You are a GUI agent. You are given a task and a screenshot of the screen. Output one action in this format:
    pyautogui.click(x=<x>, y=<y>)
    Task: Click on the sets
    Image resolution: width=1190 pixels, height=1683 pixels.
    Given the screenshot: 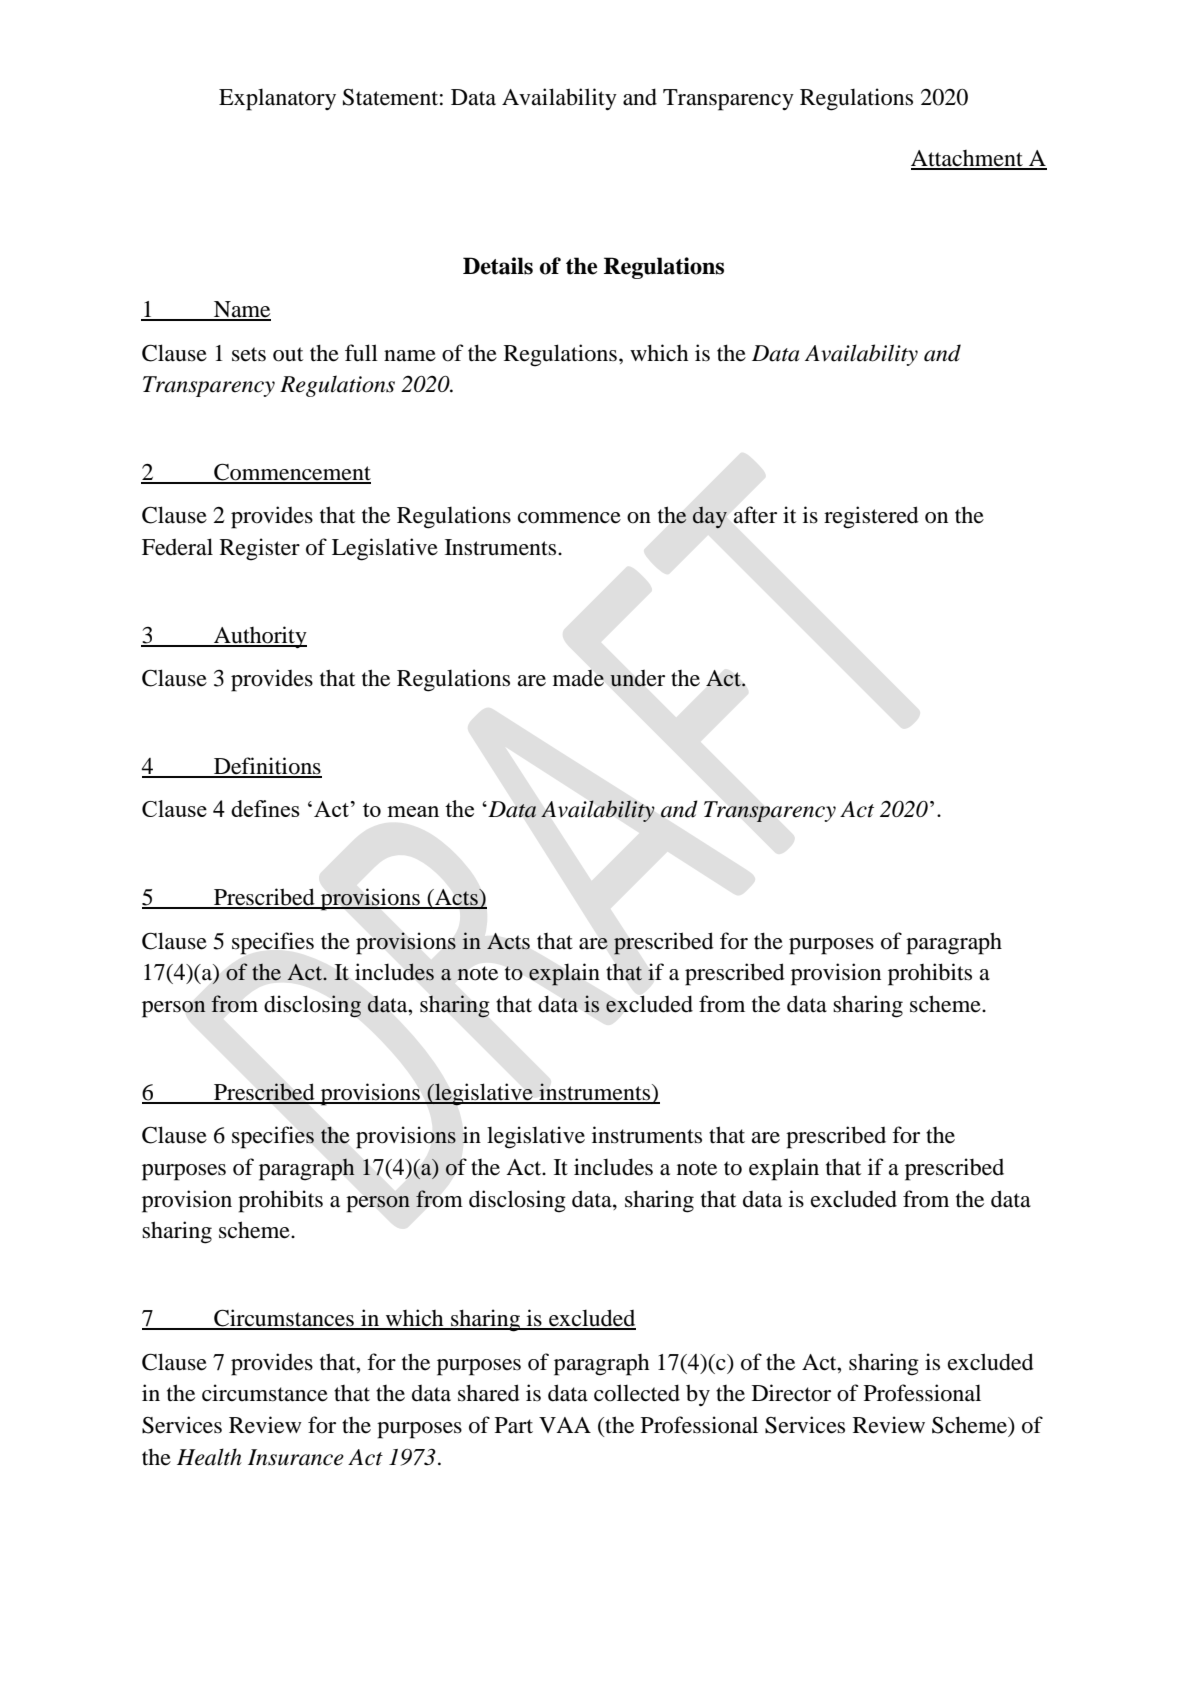 What is the action you would take?
    pyautogui.click(x=249, y=354)
